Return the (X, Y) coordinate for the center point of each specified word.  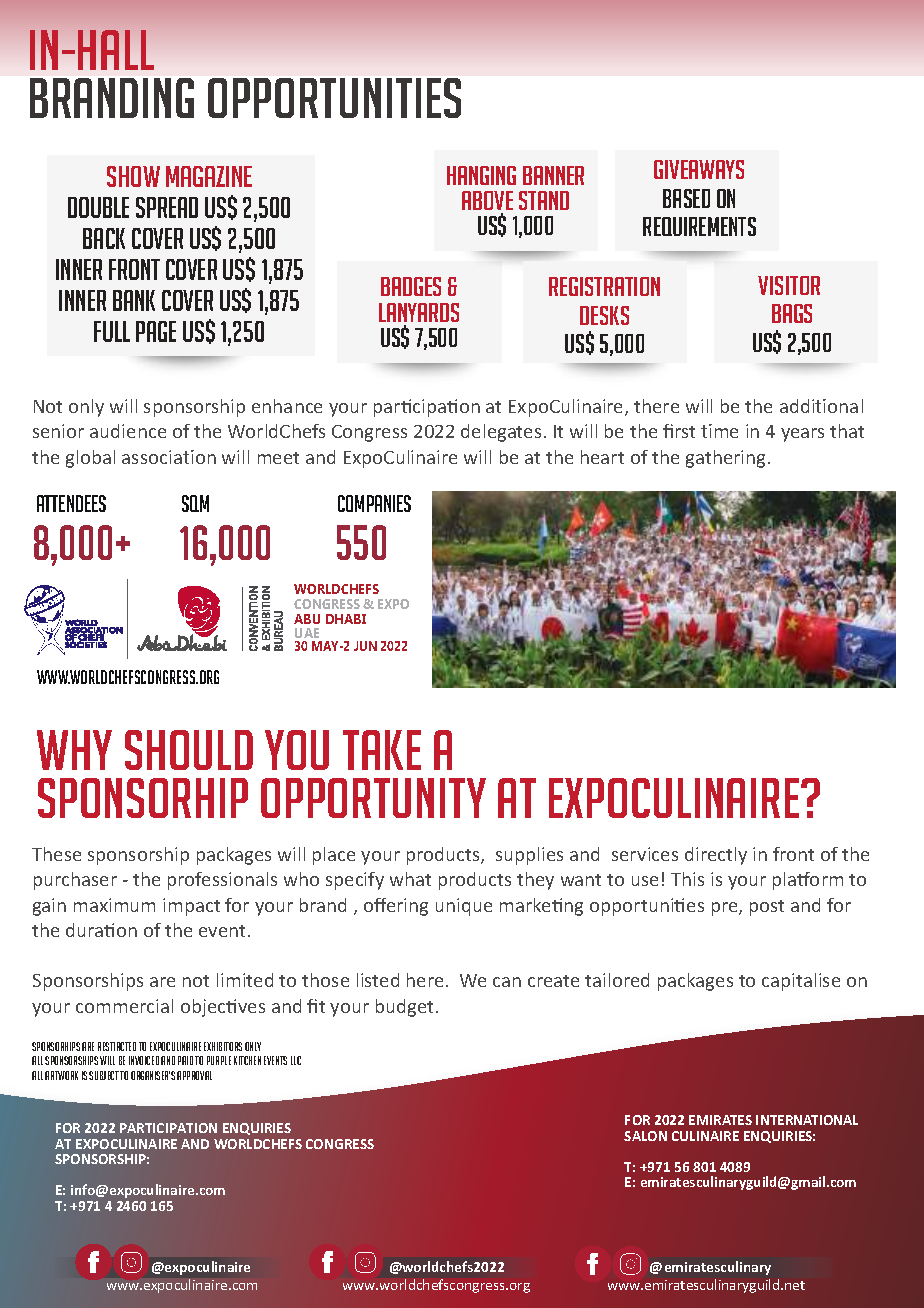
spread (167, 207)
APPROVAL (194, 1075)
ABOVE (487, 200)
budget (404, 1008)
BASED (686, 198)
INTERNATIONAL (807, 1120)
